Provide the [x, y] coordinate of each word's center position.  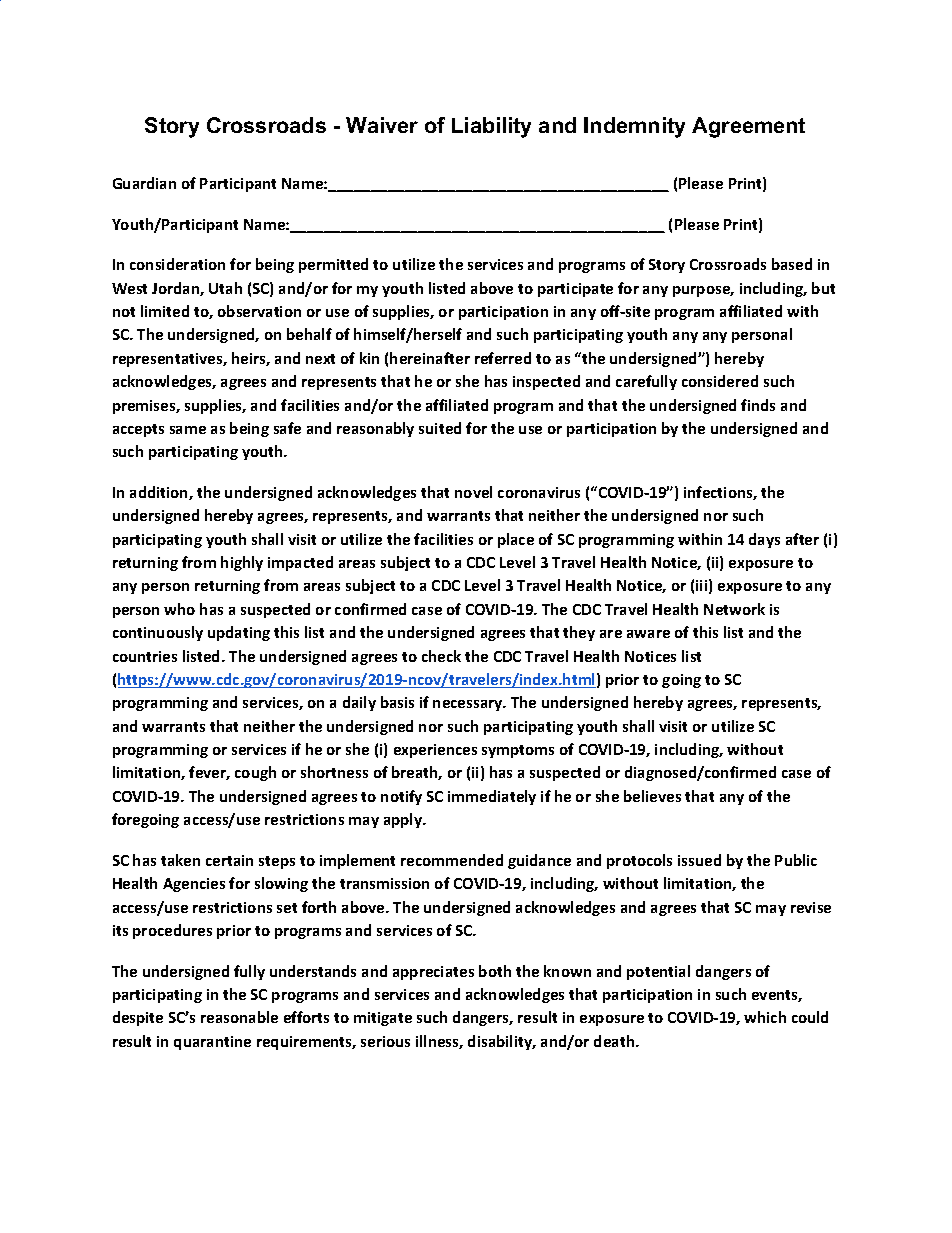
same [188, 430]
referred [503, 358]
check [441, 656]
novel [473, 492]
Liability [491, 127]
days [764, 540]
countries [145, 656]
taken [180, 860]
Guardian [144, 183]
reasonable [239, 1017]
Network [734, 609]
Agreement [748, 127]
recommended [452, 860]
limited [165, 311]
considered [720, 381]
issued [699, 860]
